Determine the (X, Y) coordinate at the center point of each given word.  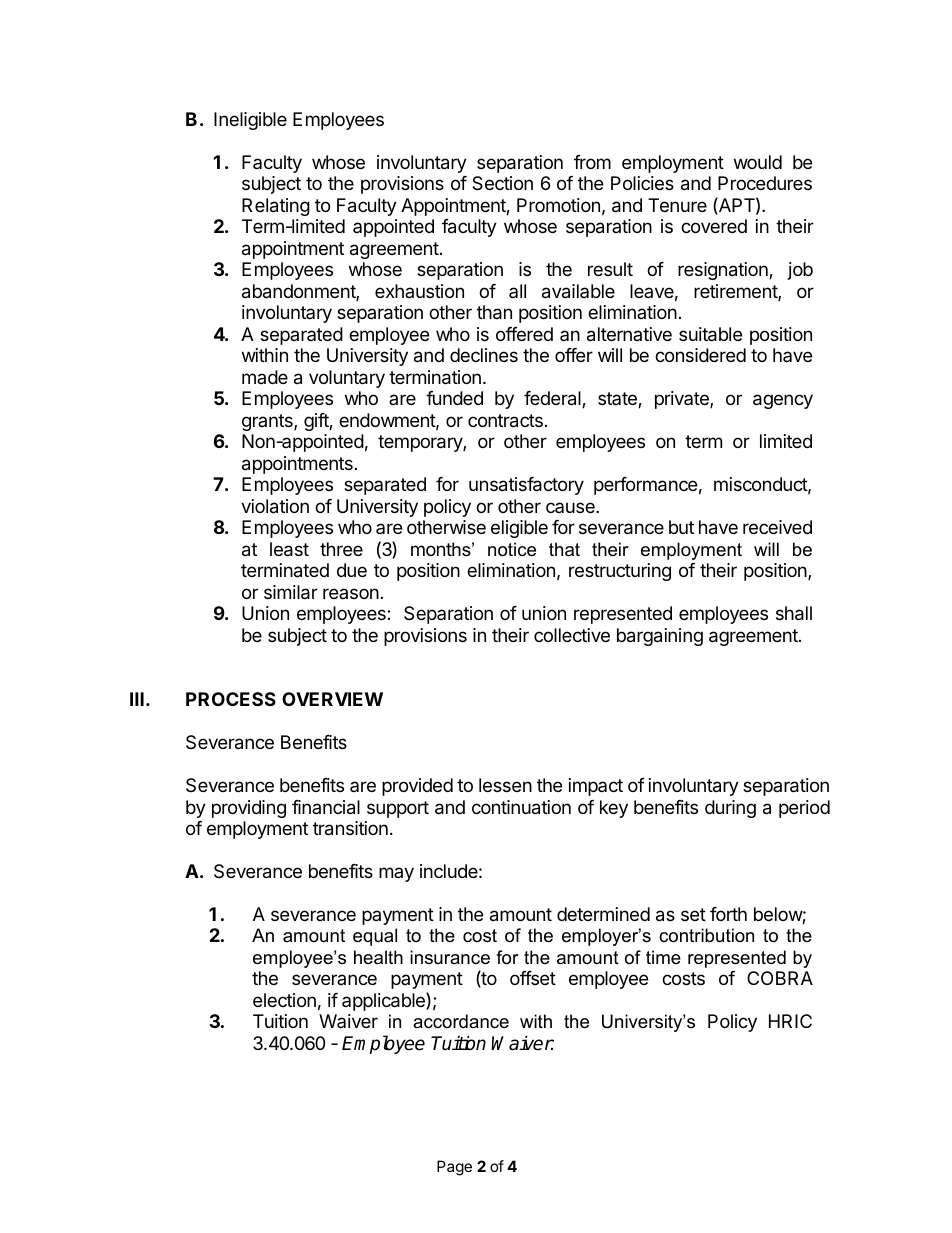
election (284, 1000)
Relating (276, 207)
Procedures (765, 183)
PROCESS (231, 699)
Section (502, 183)
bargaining (660, 637)
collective (572, 635)
